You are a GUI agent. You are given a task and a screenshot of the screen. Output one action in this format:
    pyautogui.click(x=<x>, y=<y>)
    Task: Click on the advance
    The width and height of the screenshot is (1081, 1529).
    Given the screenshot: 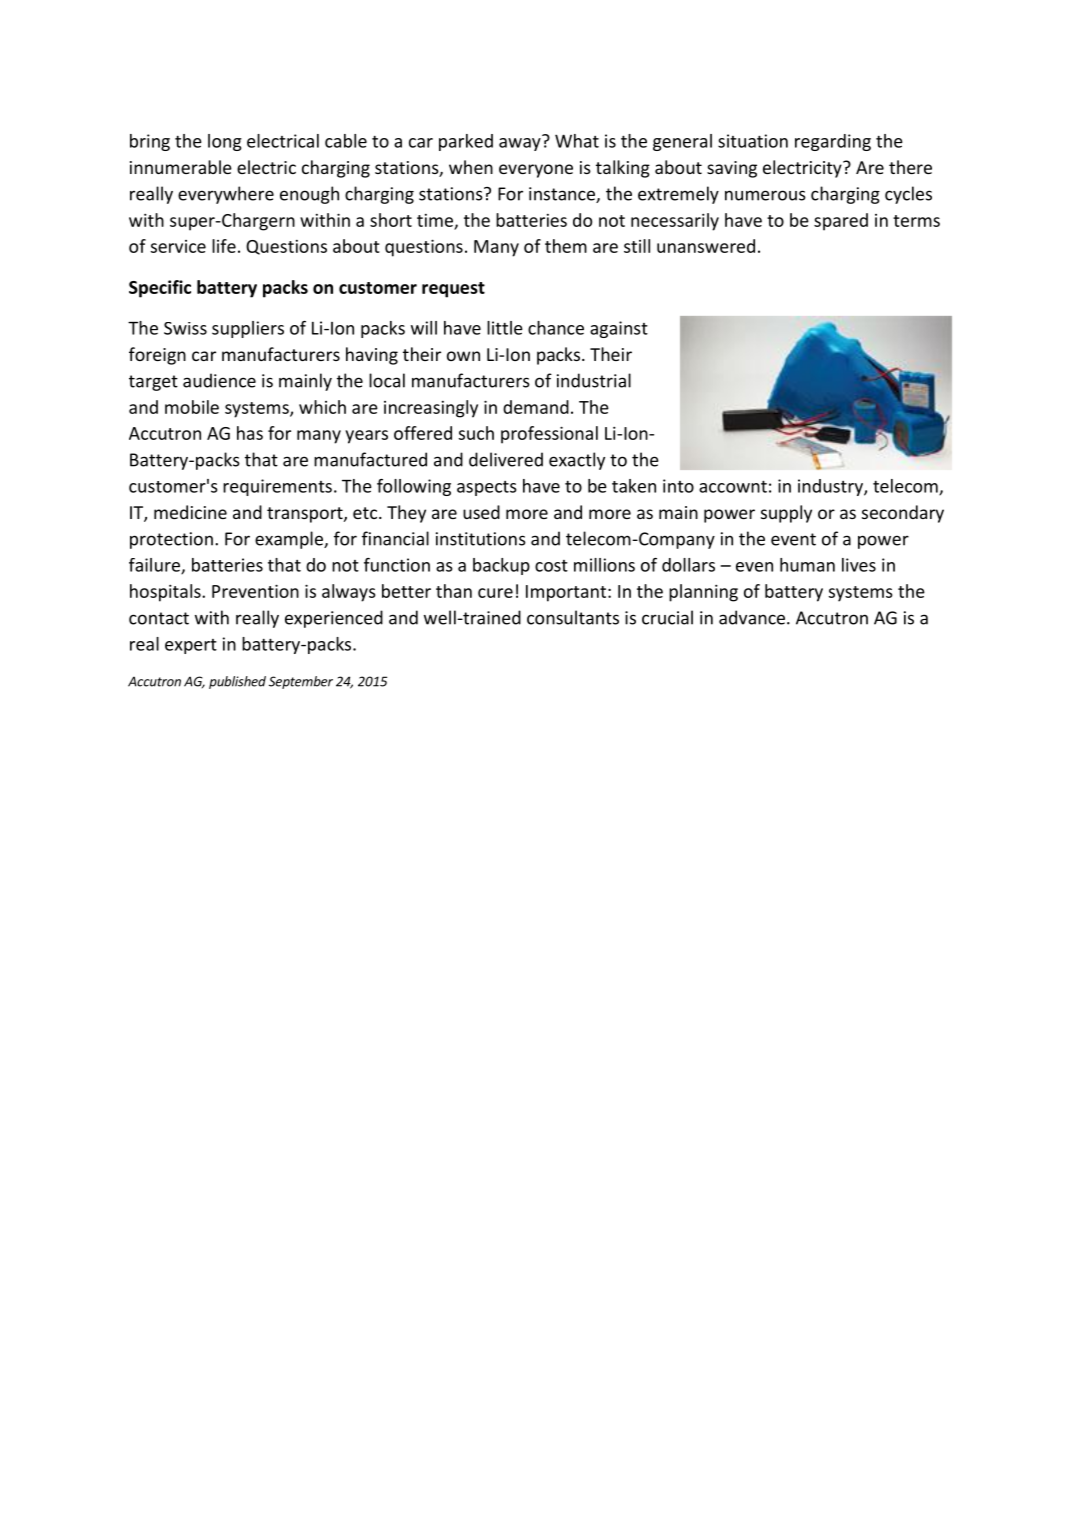 What is the action you would take?
    pyautogui.click(x=753, y=617)
